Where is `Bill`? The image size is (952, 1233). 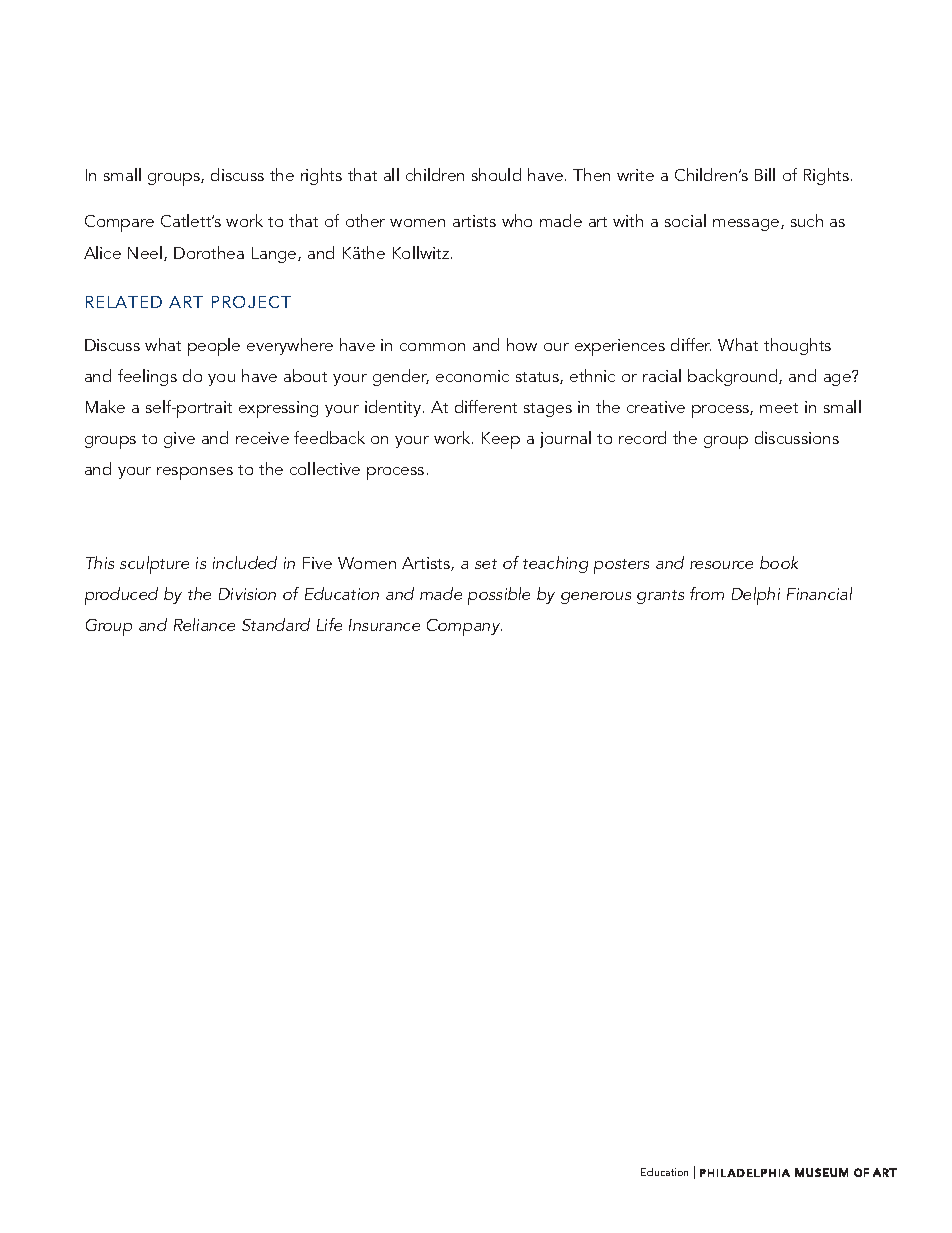
Bill is located at coordinates (765, 174).
